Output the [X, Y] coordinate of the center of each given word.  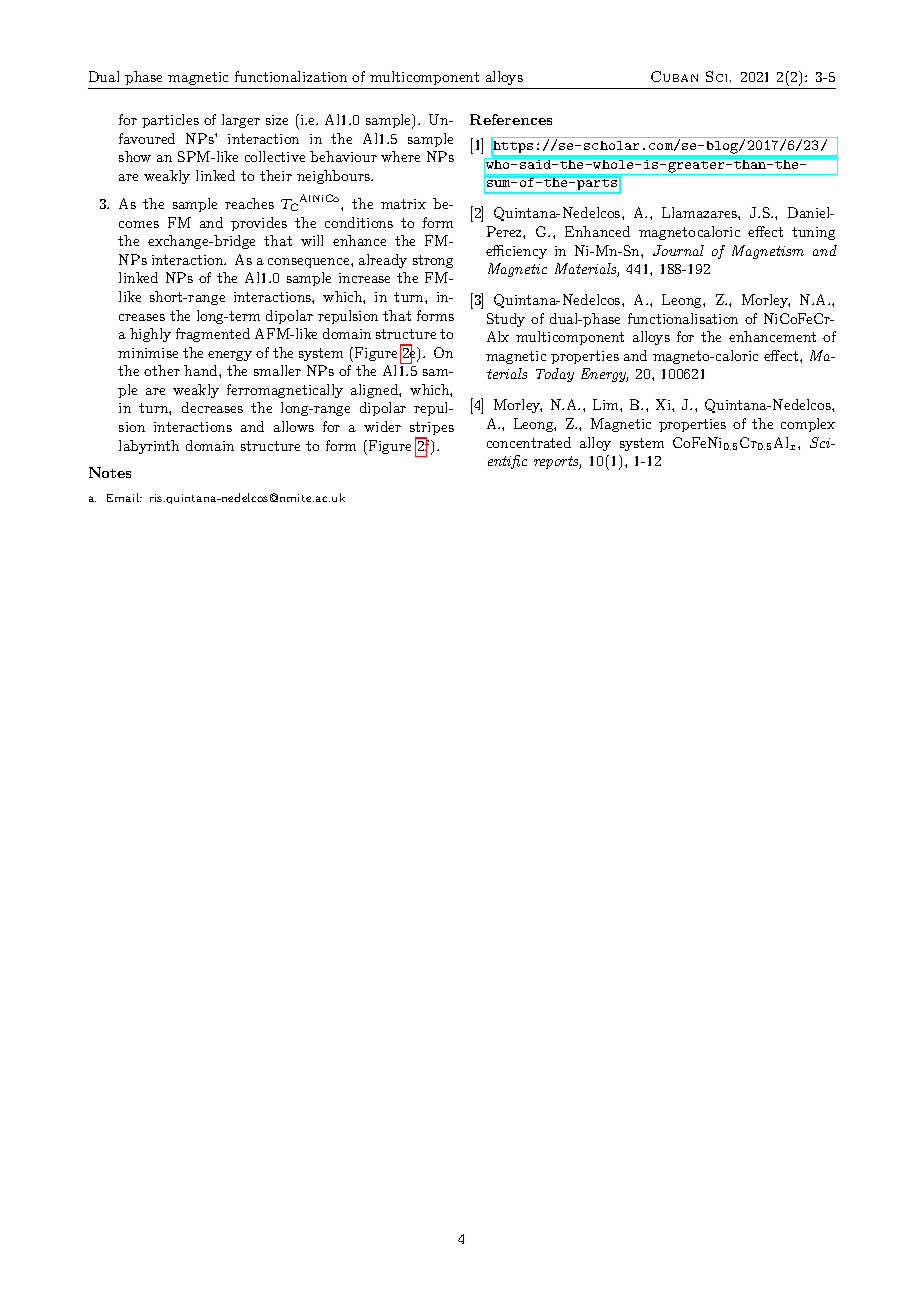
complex [808, 425]
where [400, 156]
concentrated [529, 442]
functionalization [291, 76]
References [511, 119]
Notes [110, 472]
